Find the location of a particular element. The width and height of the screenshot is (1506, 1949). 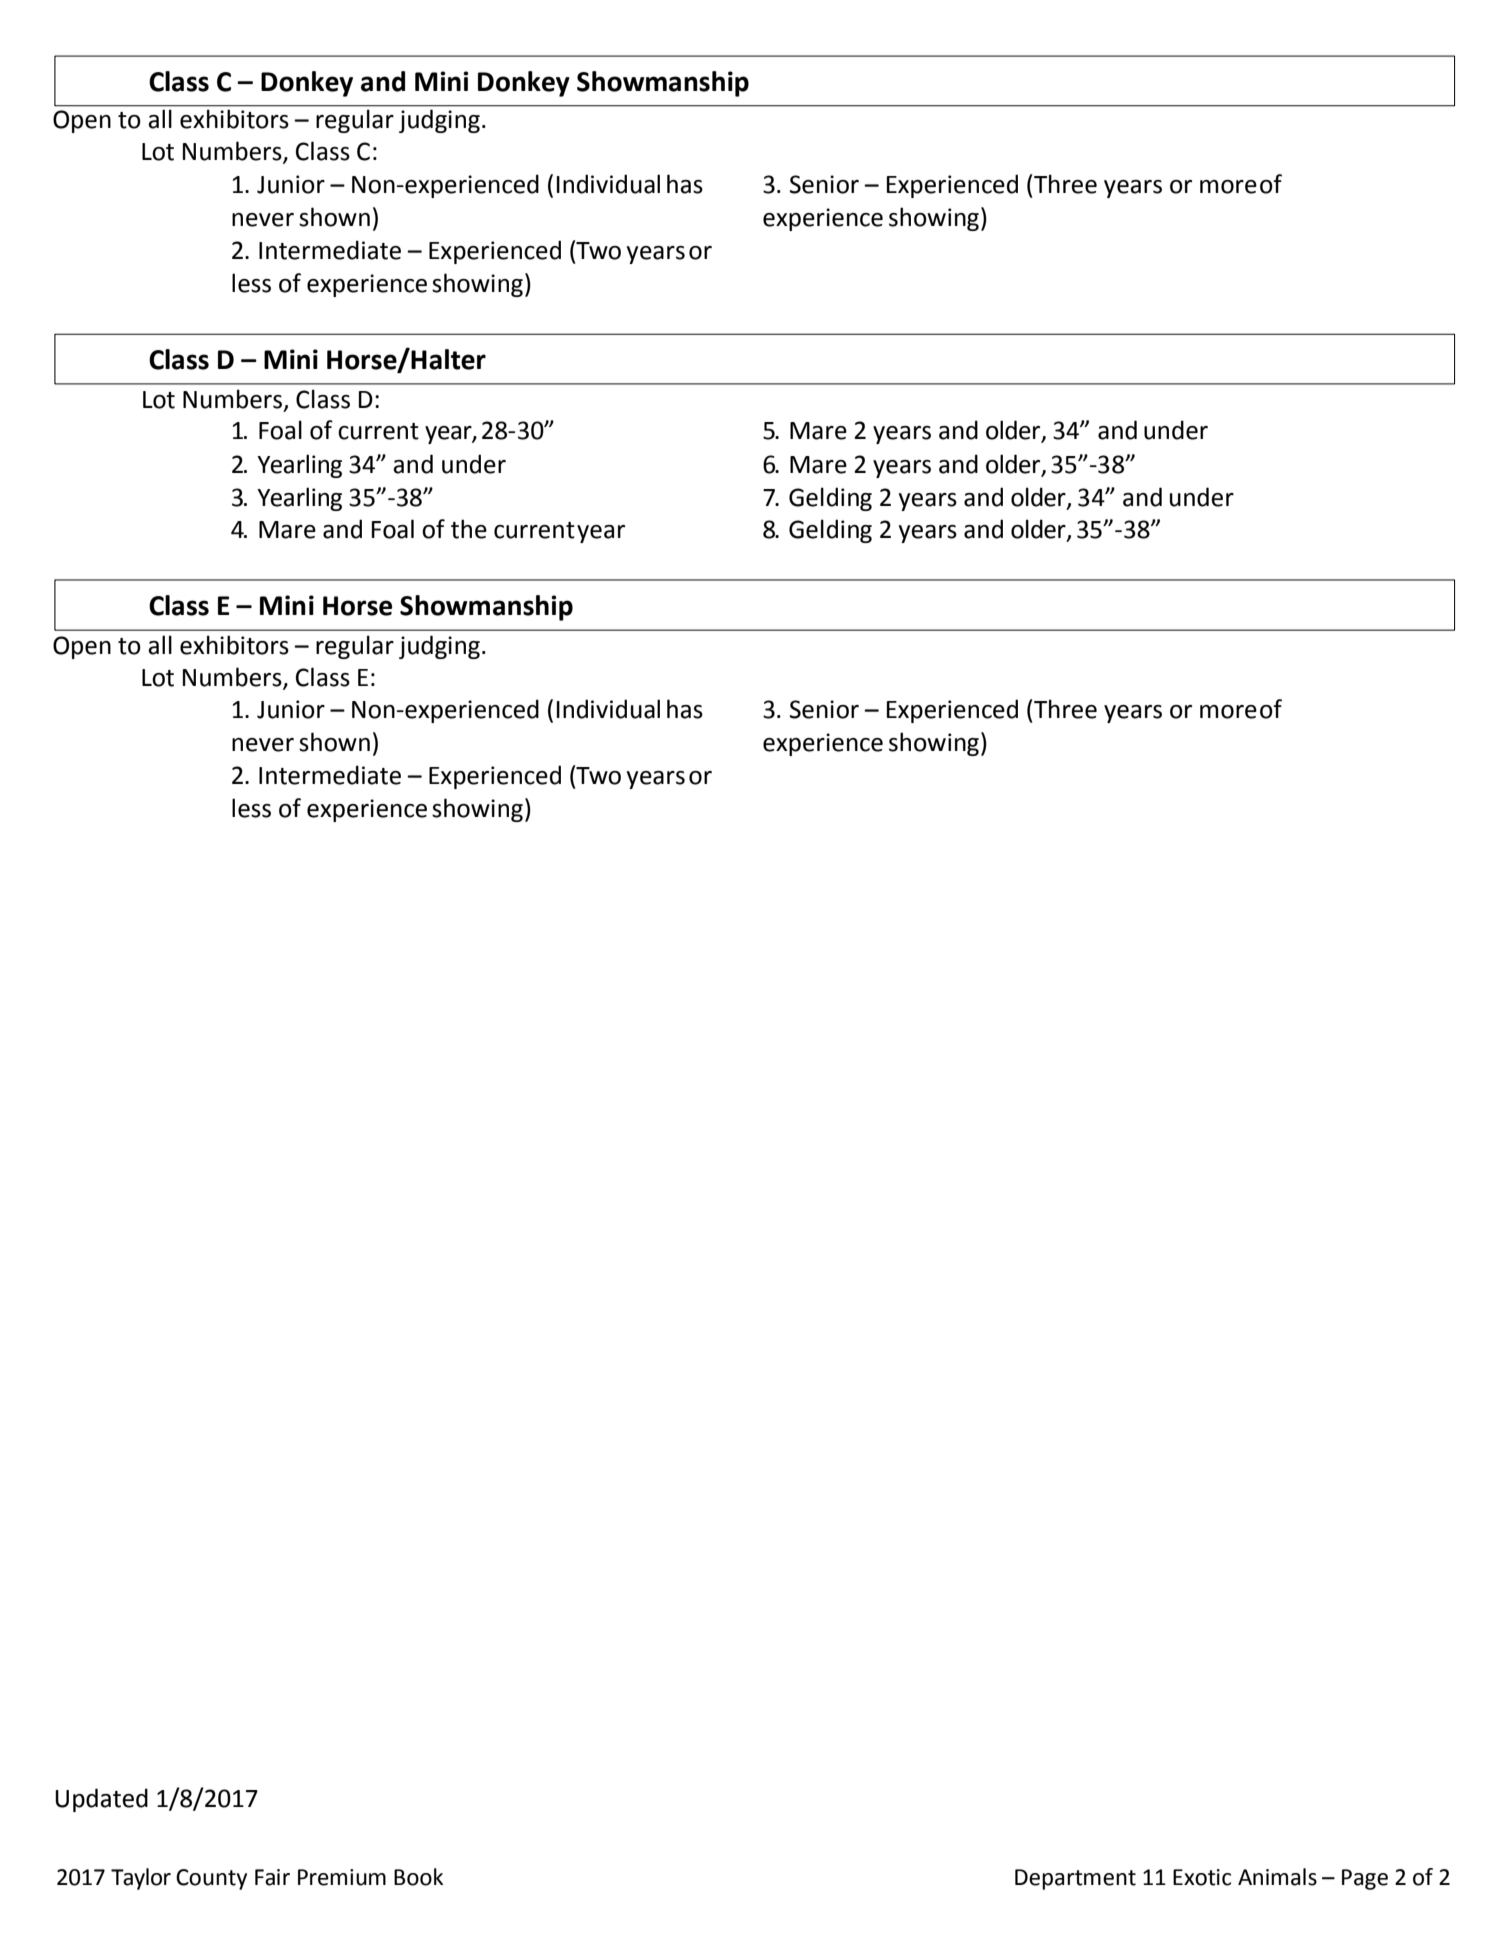

Animals is located at coordinates (1277, 1877).
